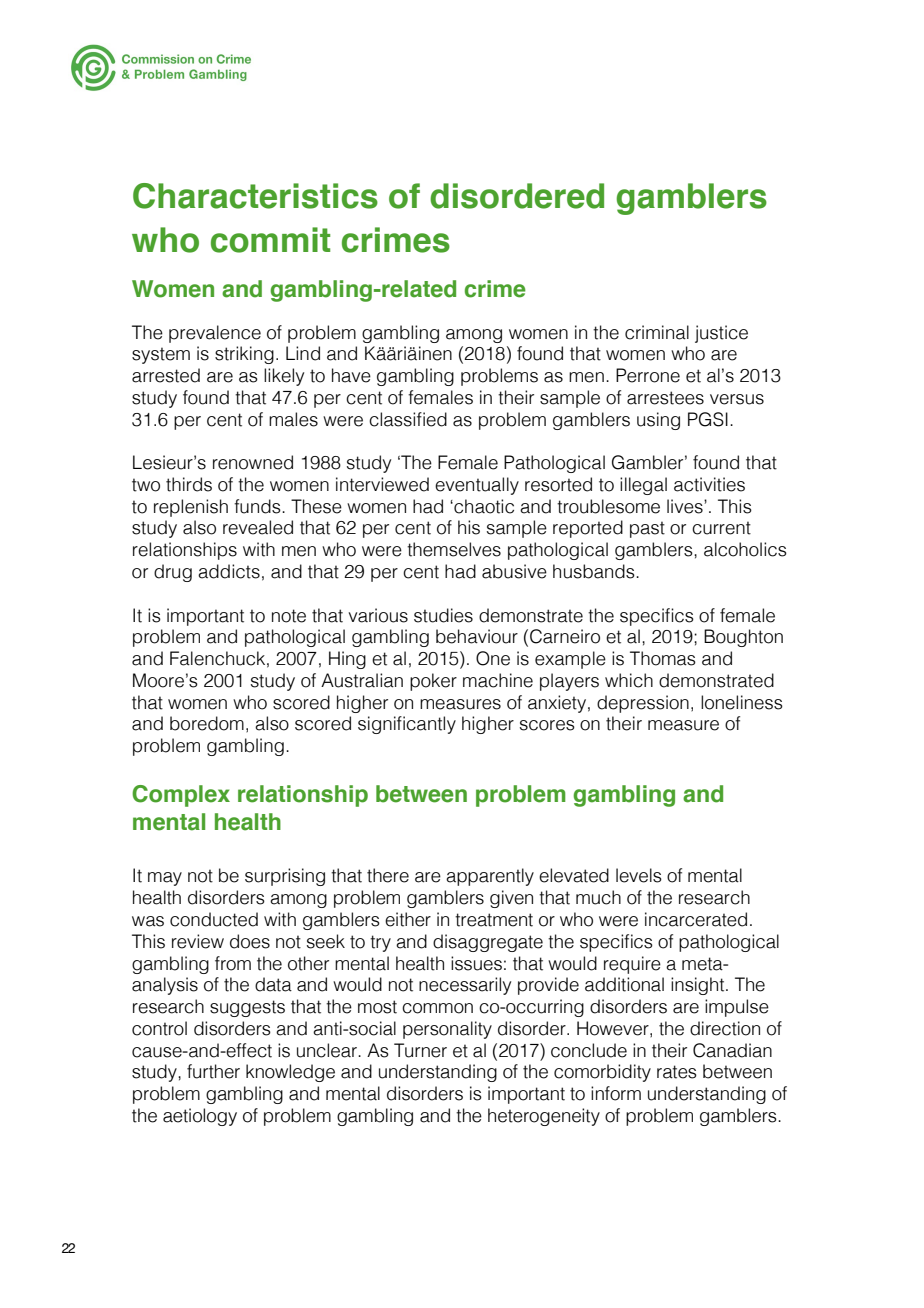  What do you see at coordinates (253, 462) in the page?
I see `renowned` at bounding box center [253, 462].
